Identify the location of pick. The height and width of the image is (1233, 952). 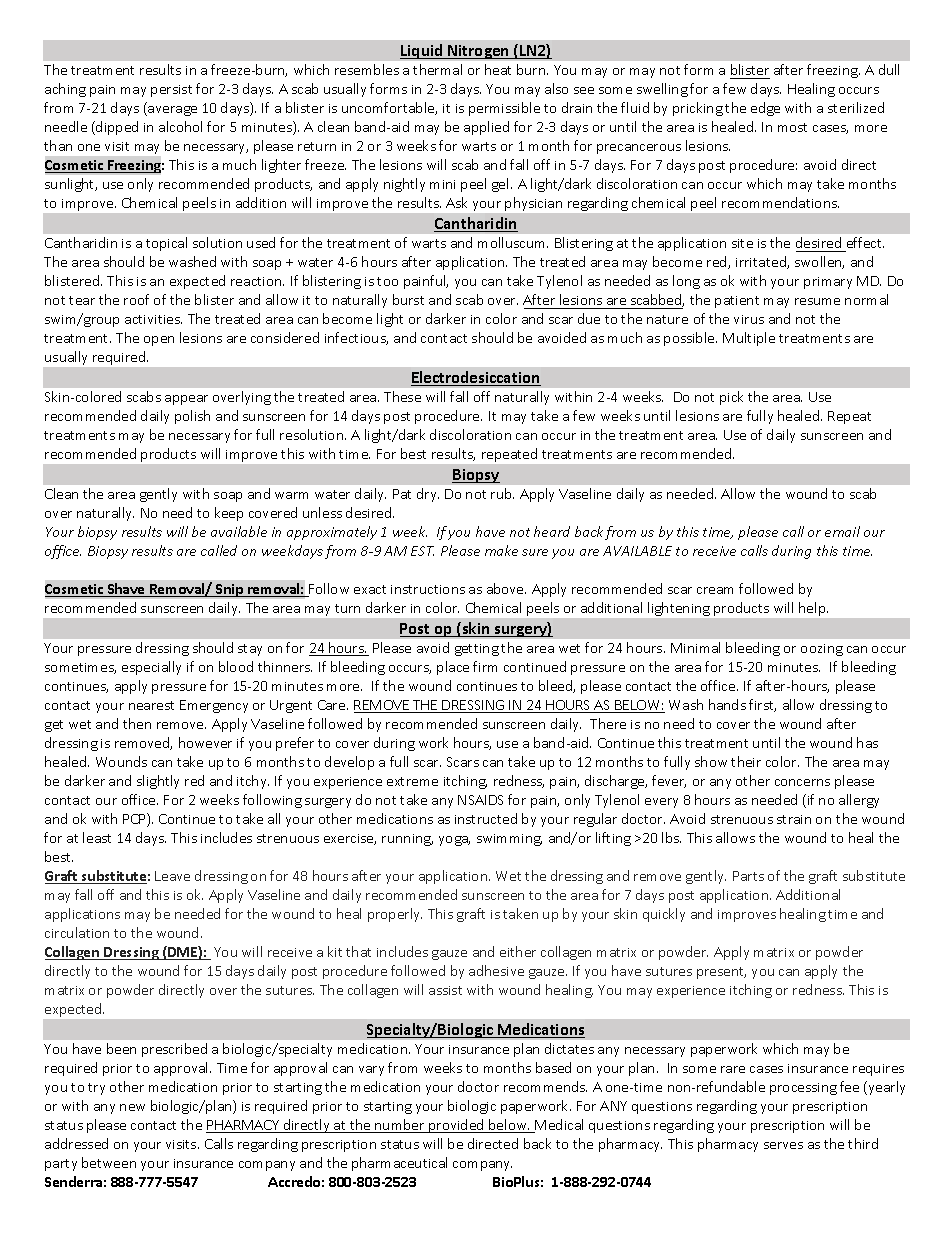
(731, 398).
